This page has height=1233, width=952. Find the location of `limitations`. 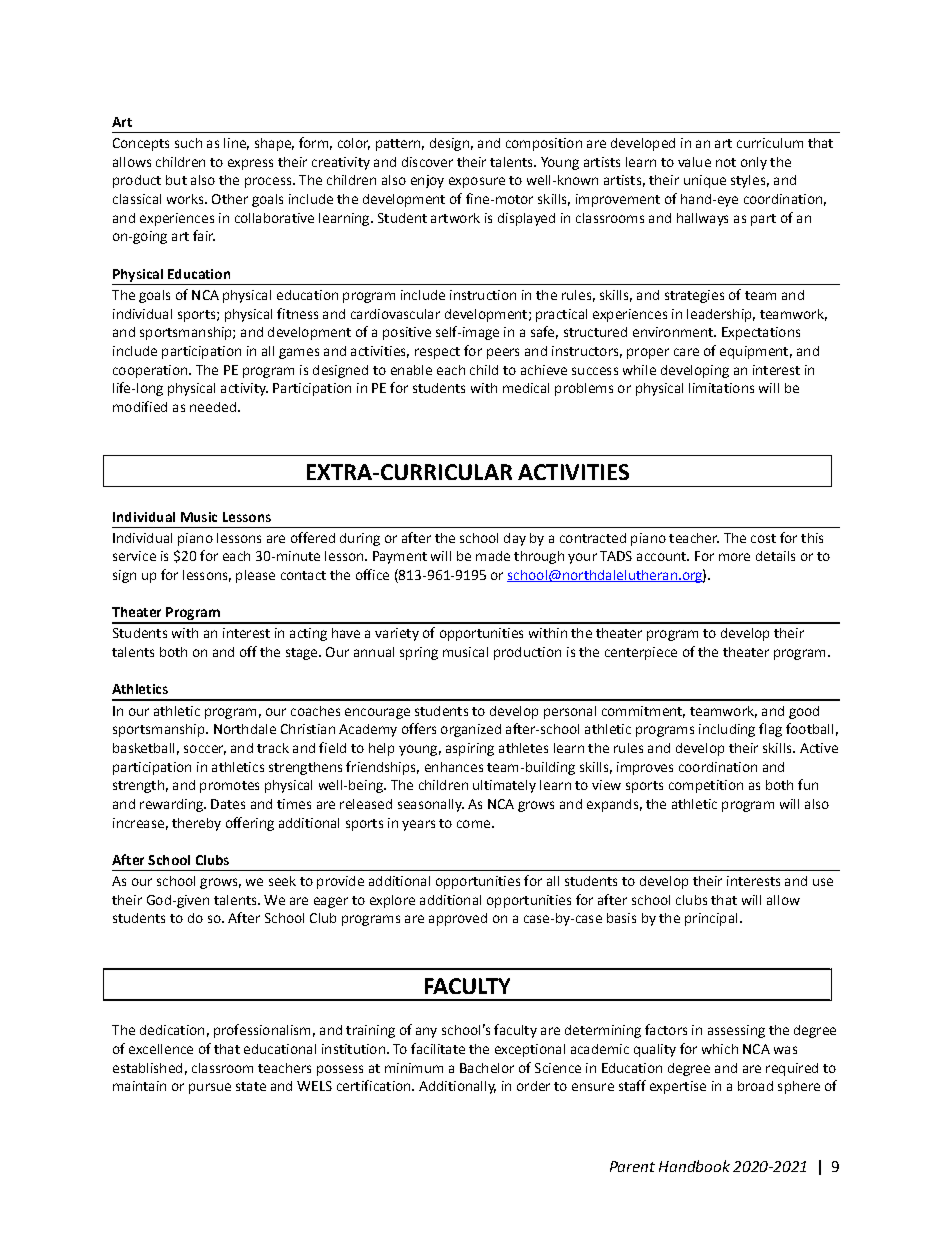

limitations is located at coordinates (721, 388).
